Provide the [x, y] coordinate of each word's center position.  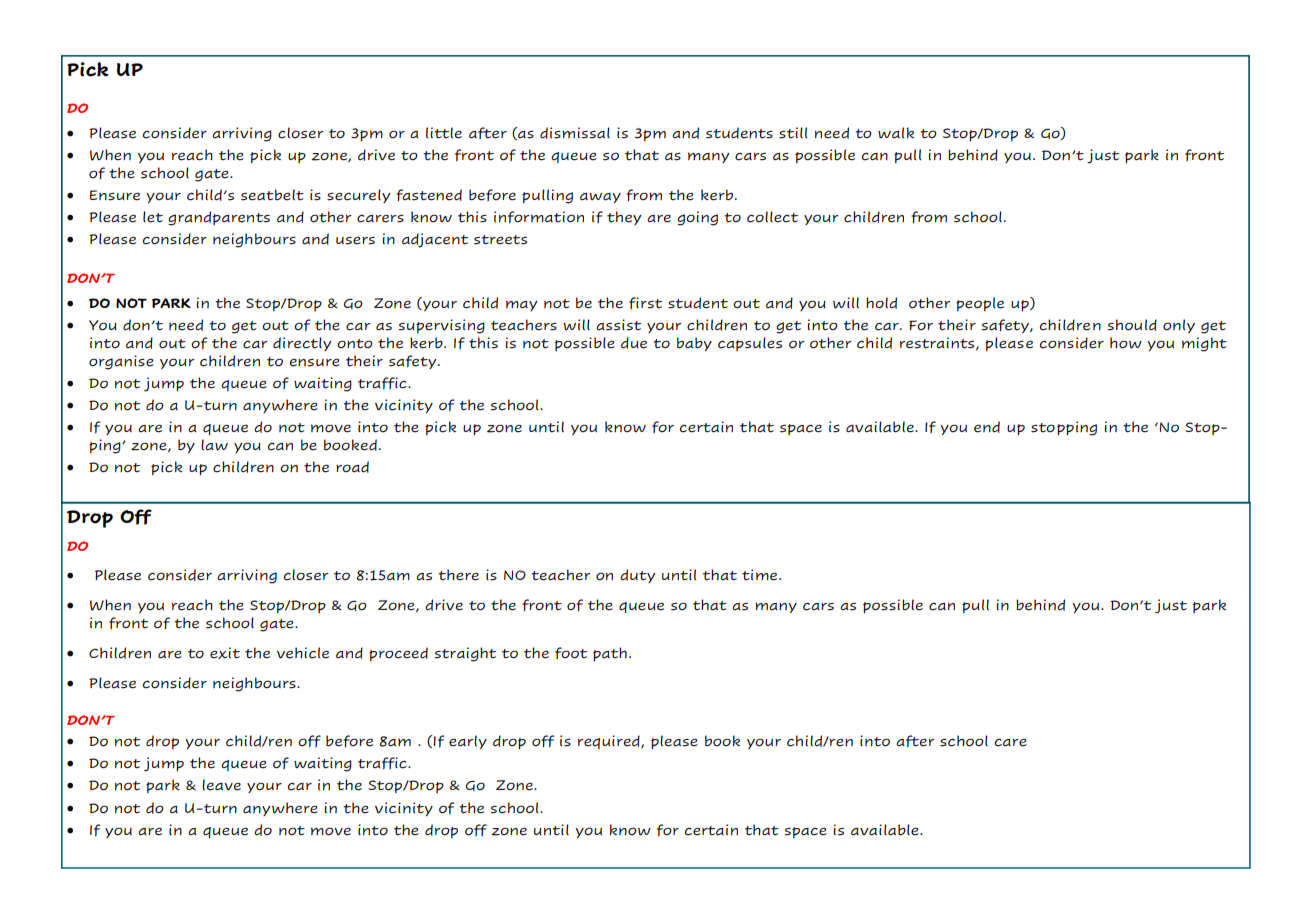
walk [896, 132]
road [352, 467]
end [987, 427]
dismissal [575, 133]
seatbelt [272, 195]
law [214, 444]
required [610, 742]
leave [221, 785]
